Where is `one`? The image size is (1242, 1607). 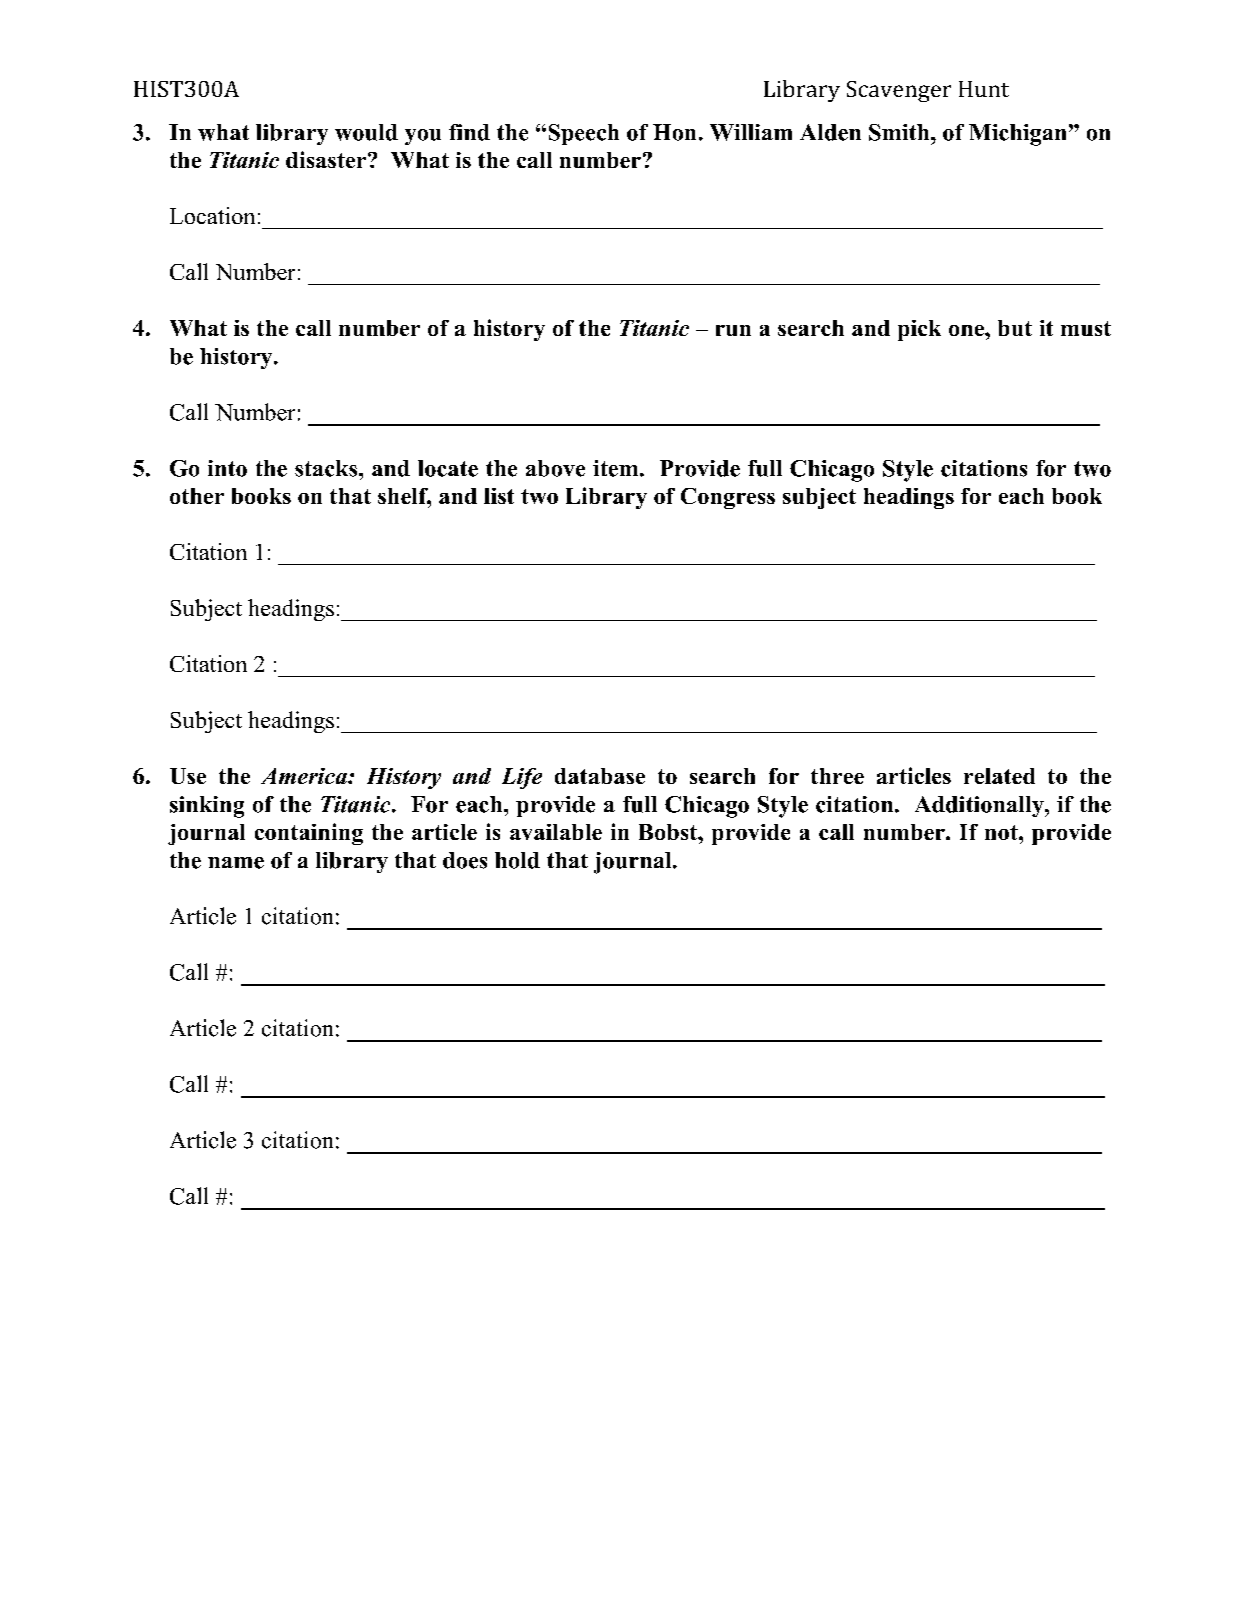
one is located at coordinates (967, 330).
